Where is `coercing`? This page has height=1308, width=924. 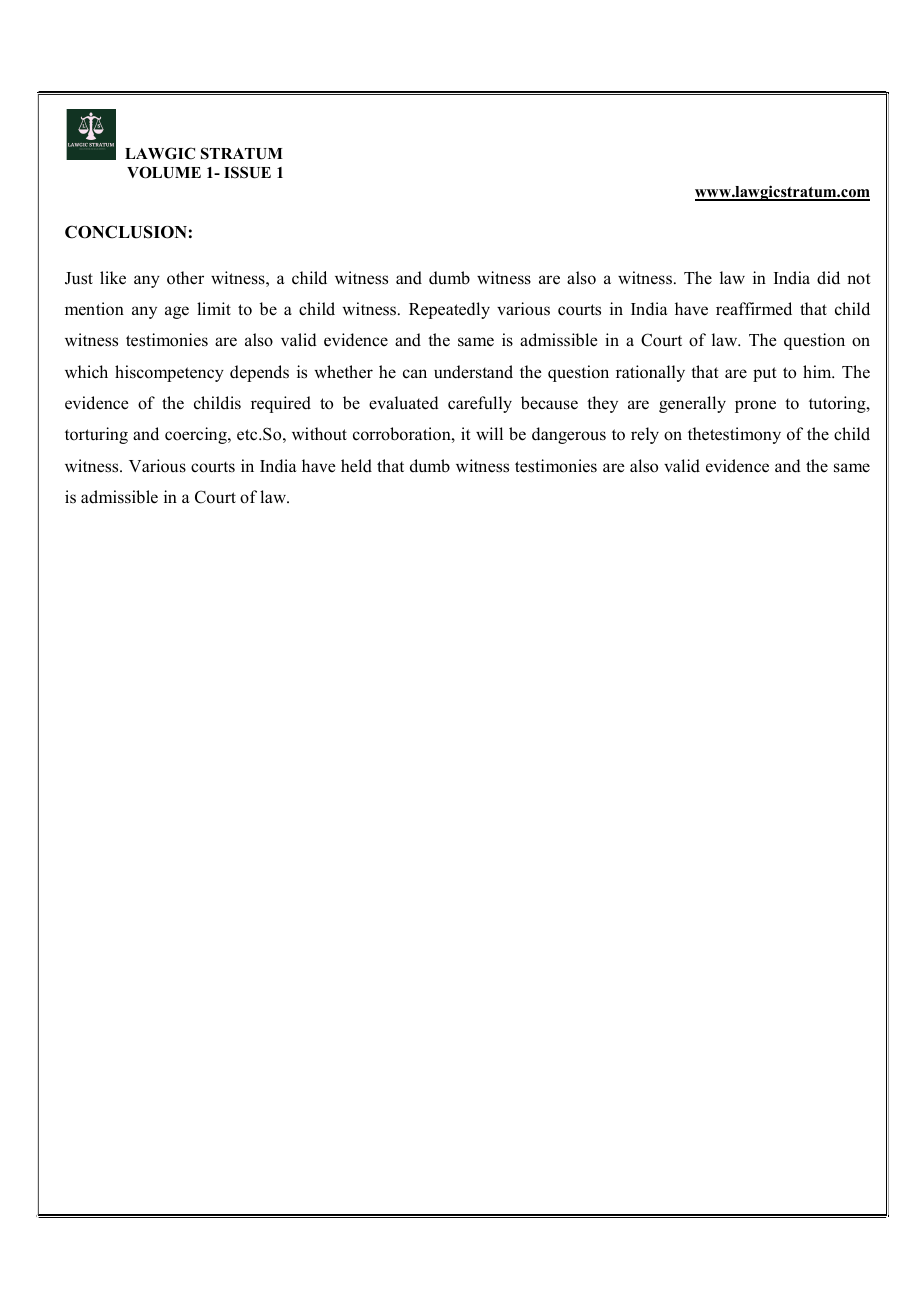
coercing is located at coordinates (197, 435).
